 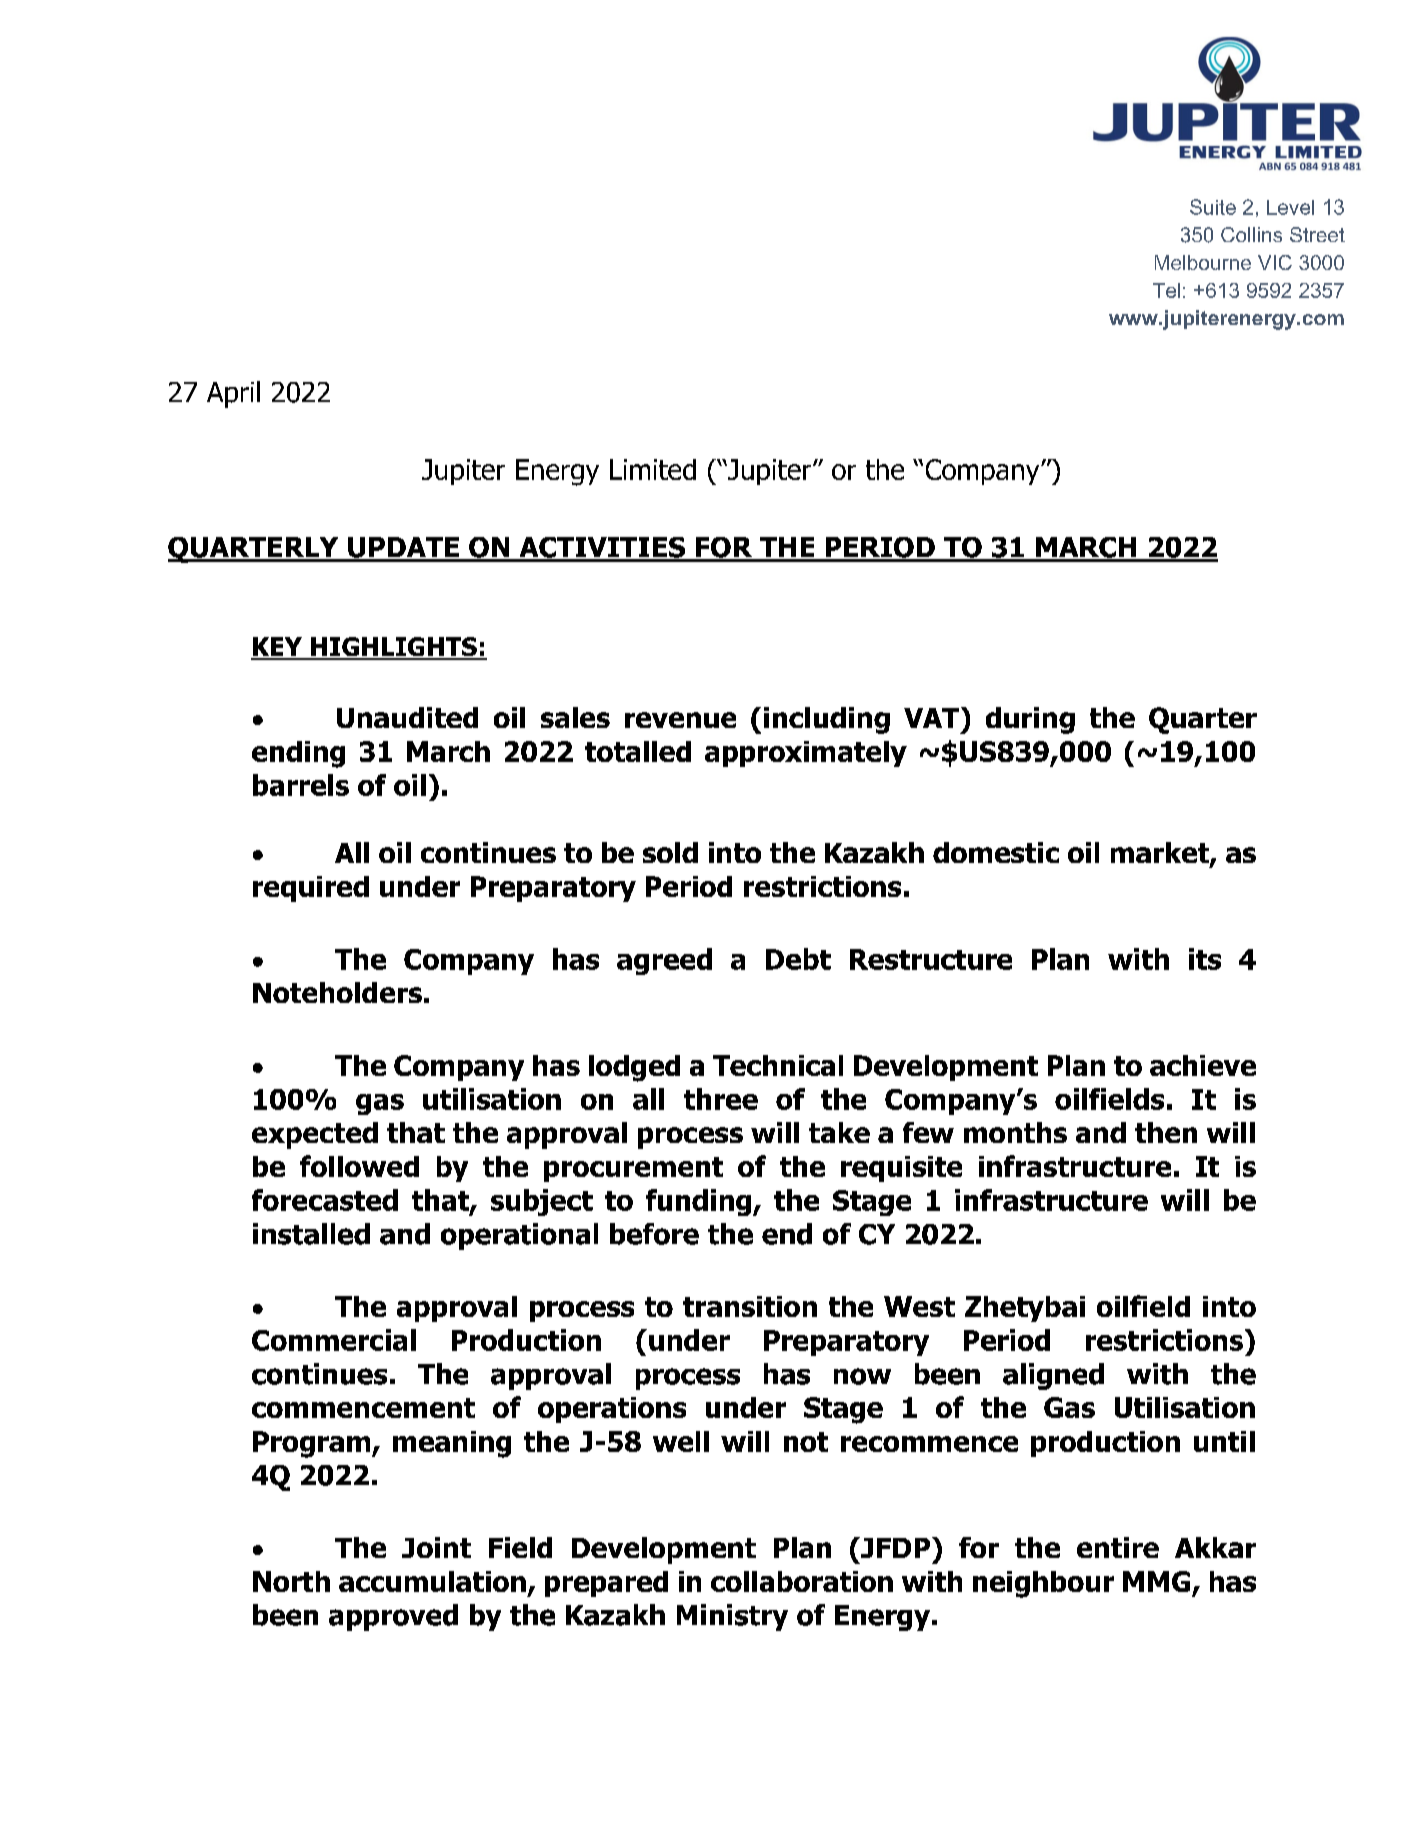 What do you see at coordinates (839, 1132) in the document?
I see `take` at bounding box center [839, 1132].
